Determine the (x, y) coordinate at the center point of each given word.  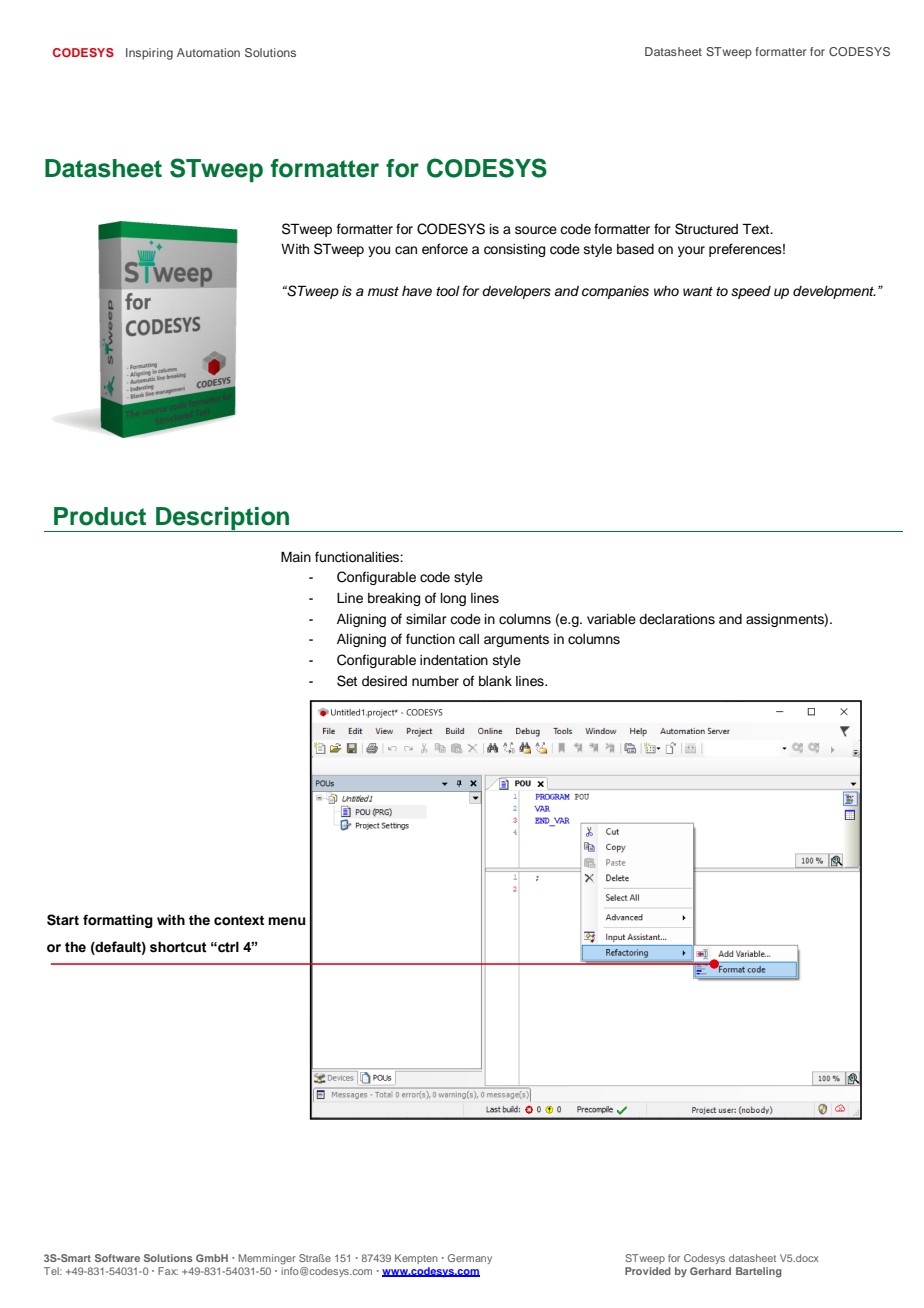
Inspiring (149, 54)
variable (611, 619)
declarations (677, 619)
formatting (118, 921)
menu (286, 921)
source (536, 230)
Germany (470, 1259)
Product (100, 516)
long (453, 599)
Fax (168, 1271)
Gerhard (710, 1271)
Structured (706, 229)
